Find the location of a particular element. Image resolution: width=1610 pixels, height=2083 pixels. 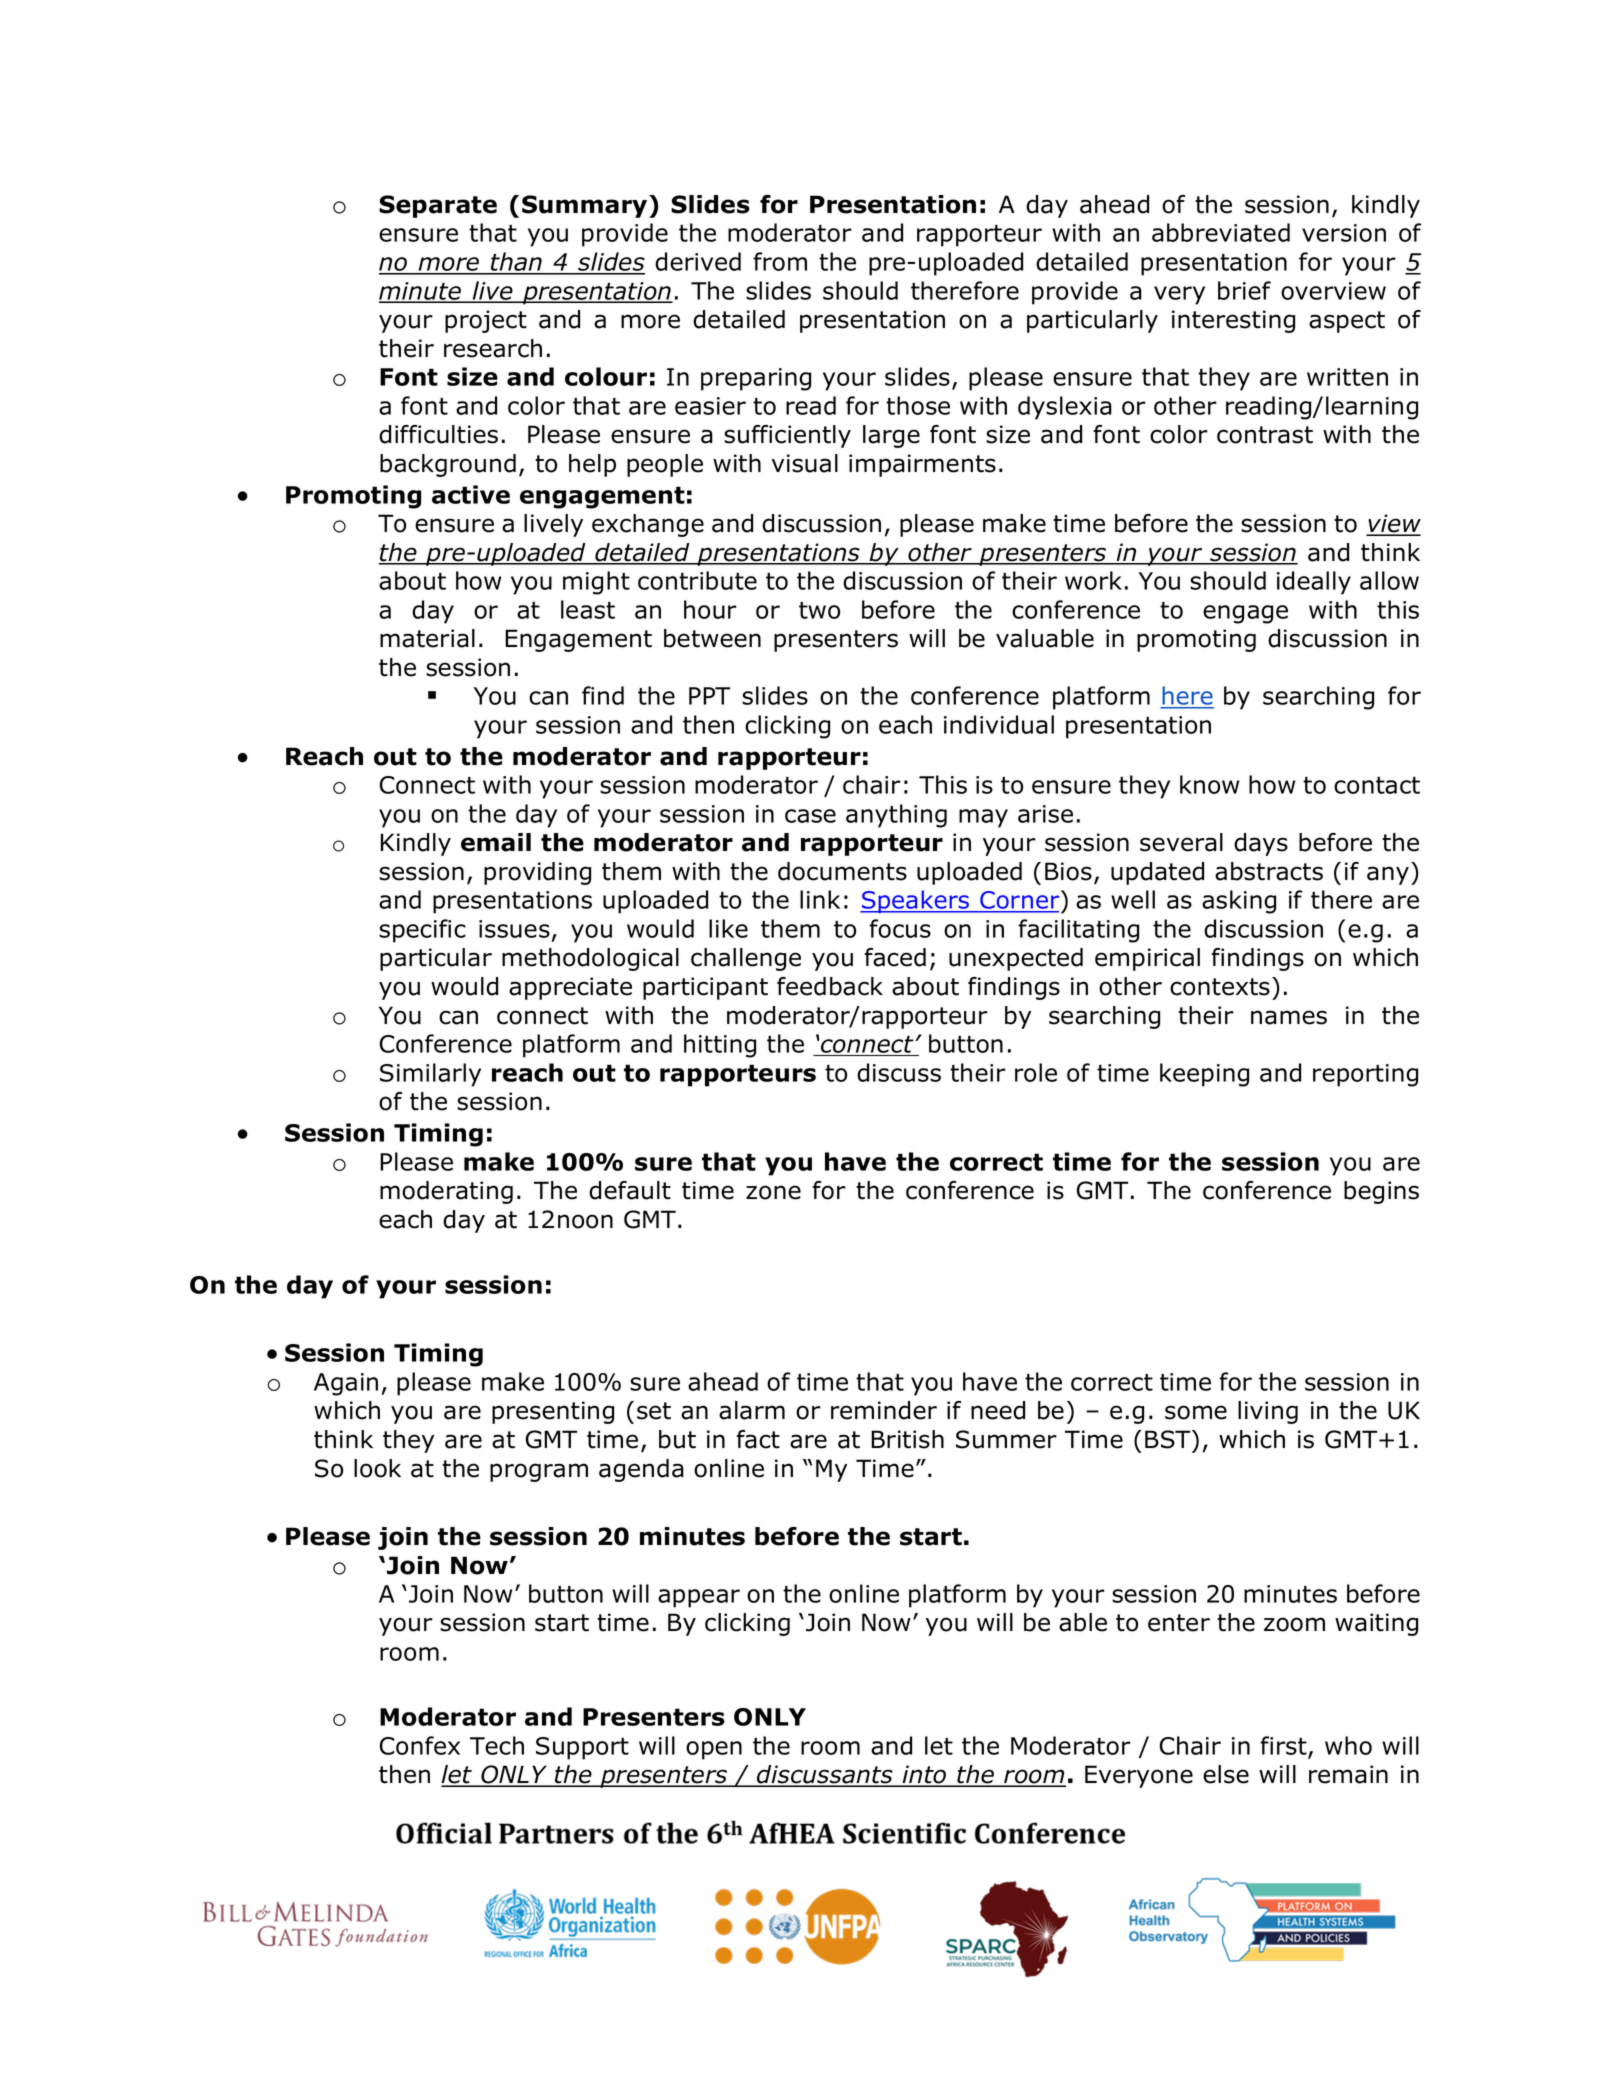

abbreviated is located at coordinates (1221, 232).
